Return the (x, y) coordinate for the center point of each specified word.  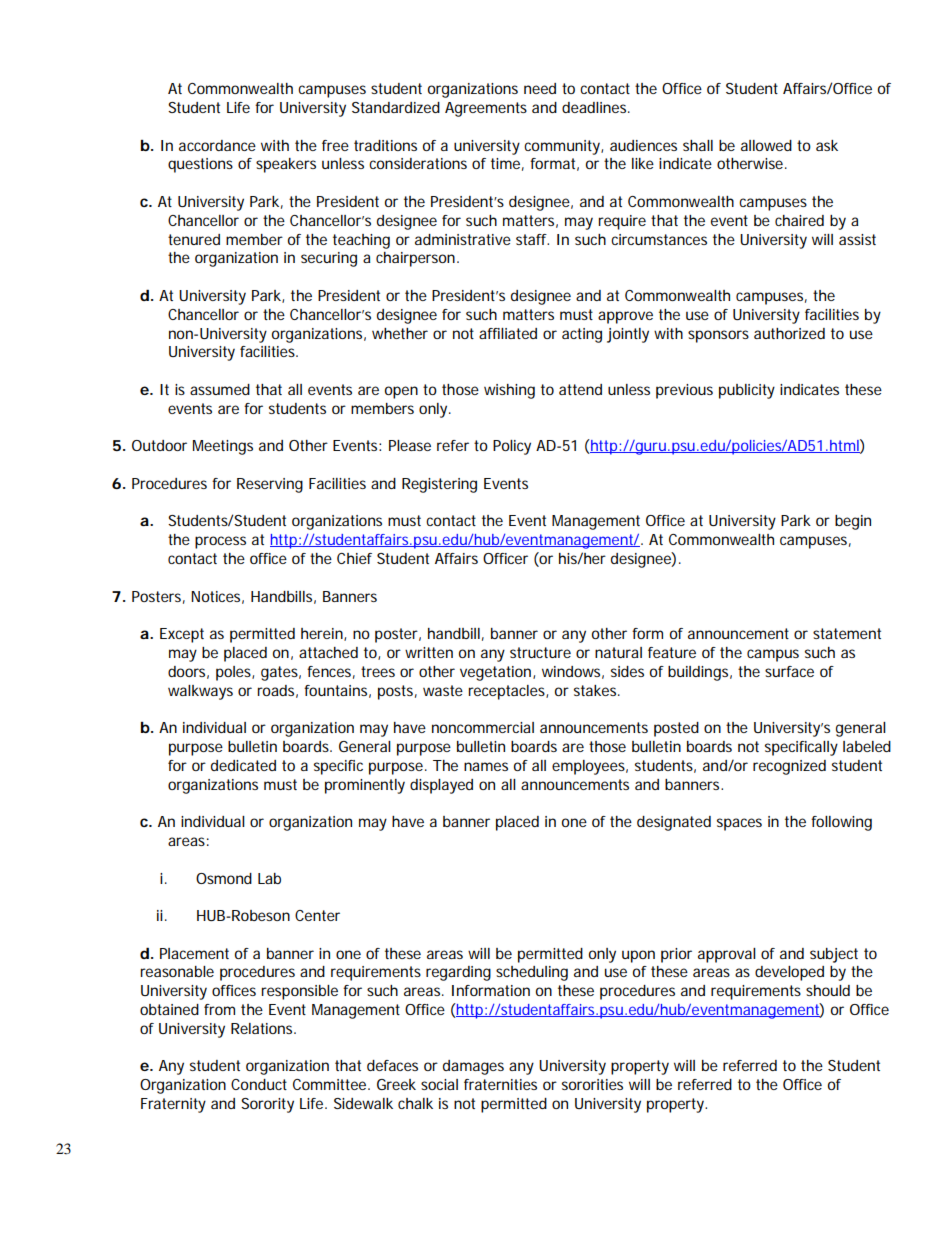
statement (847, 633)
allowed (766, 145)
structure (540, 652)
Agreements (486, 109)
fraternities (500, 1084)
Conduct (259, 1084)
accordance (217, 145)
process (220, 542)
